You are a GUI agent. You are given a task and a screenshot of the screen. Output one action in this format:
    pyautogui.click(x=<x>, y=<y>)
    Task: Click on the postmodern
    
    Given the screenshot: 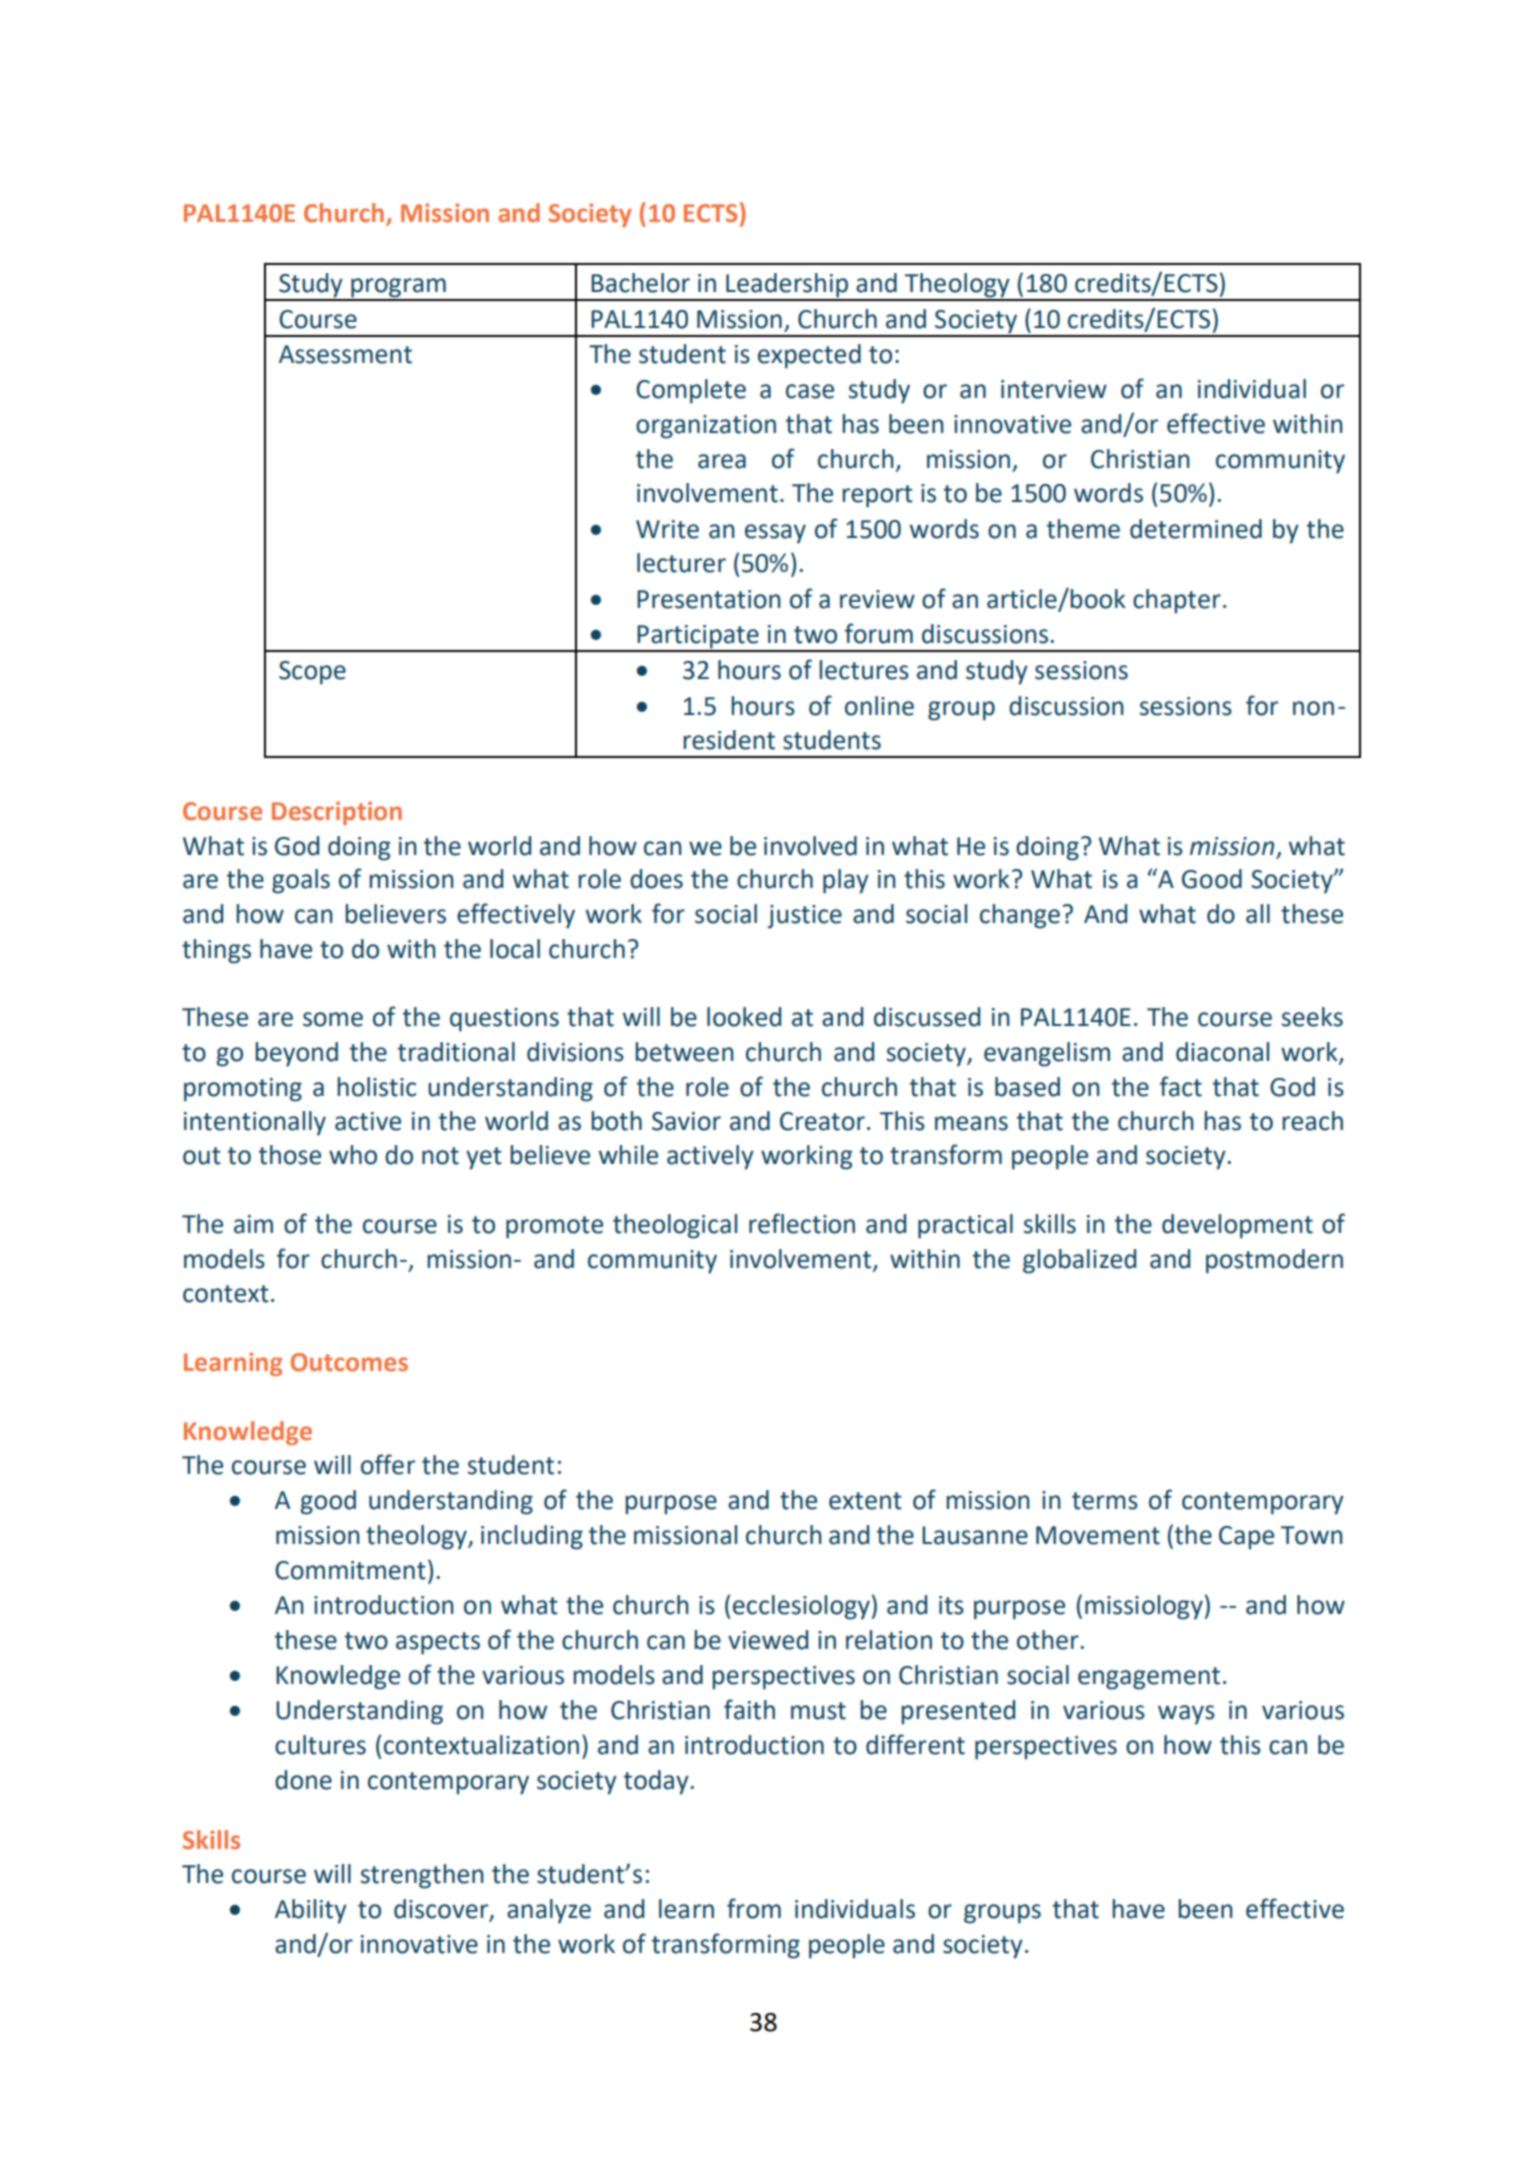 What is the action you would take?
    pyautogui.click(x=1274, y=1261)
